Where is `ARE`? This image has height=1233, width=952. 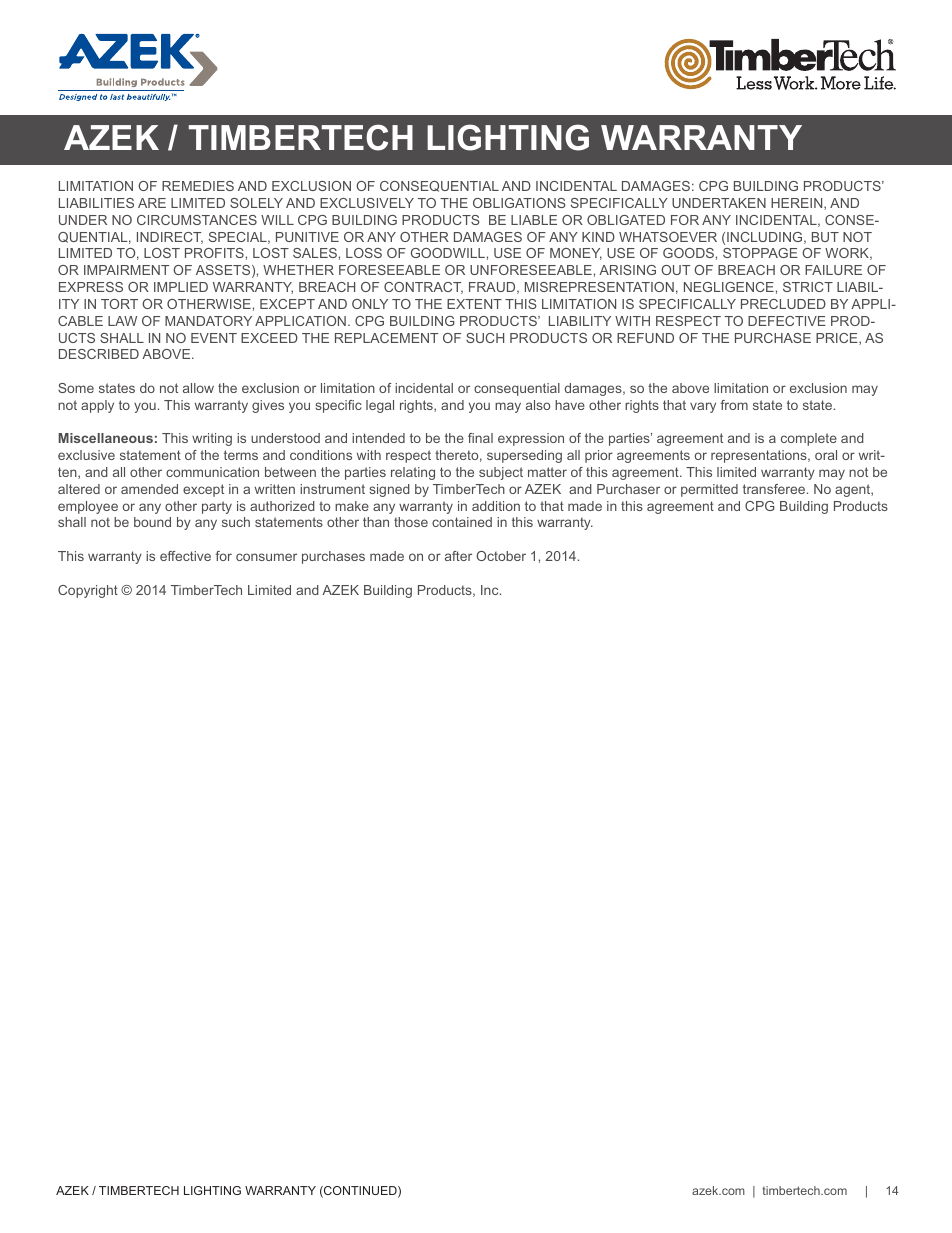 ARE is located at coordinates (152, 203).
